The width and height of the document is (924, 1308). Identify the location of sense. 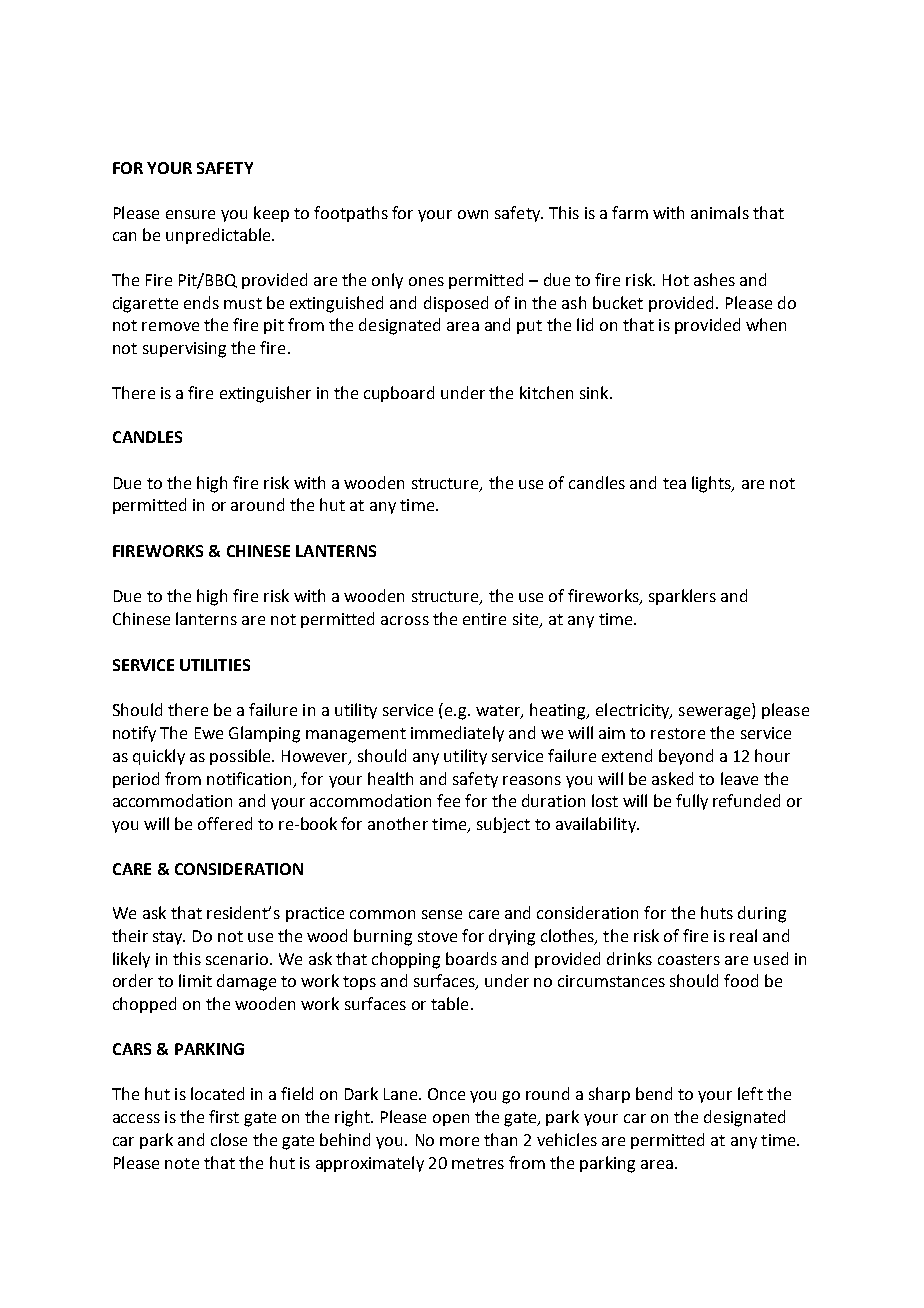
(442, 914).
